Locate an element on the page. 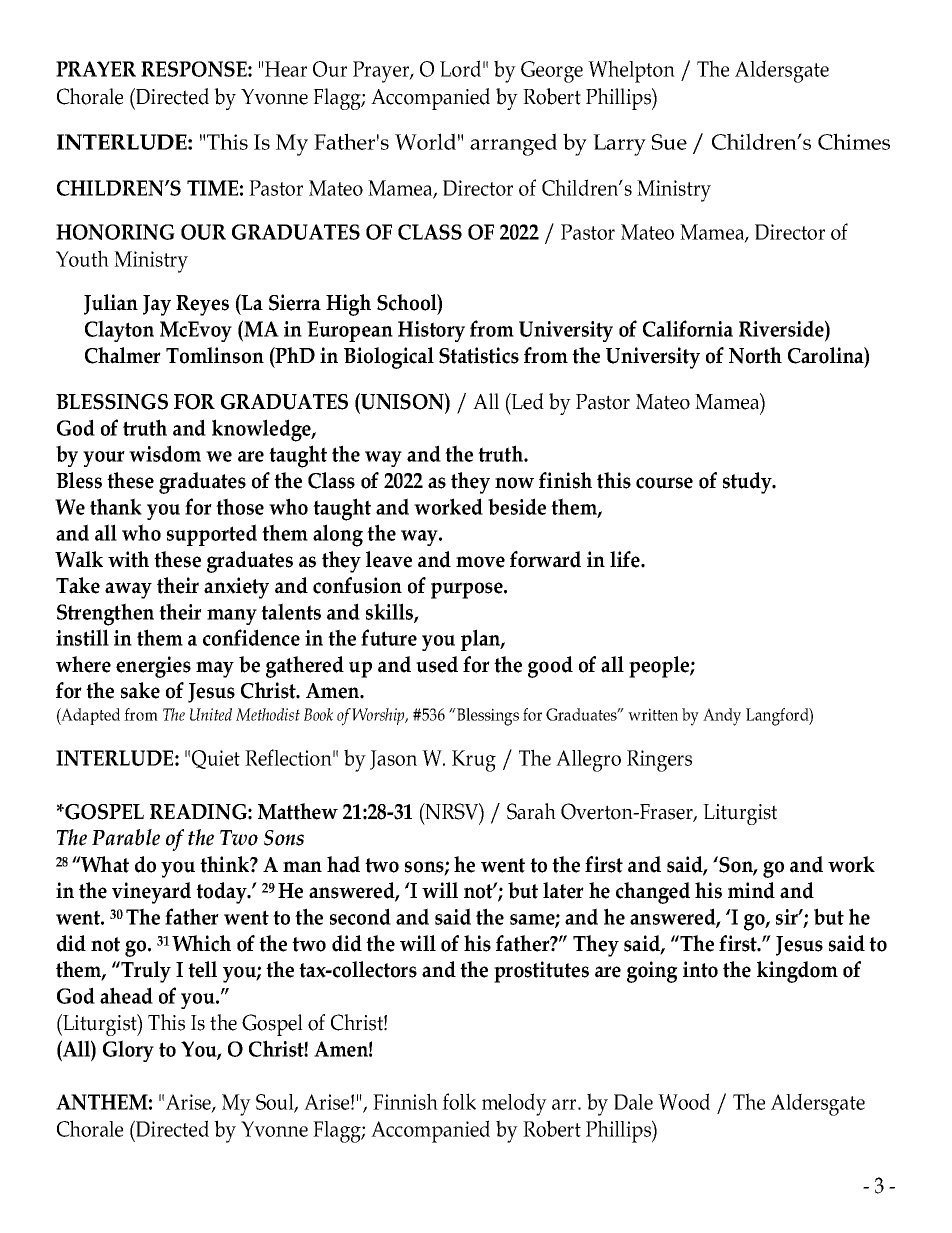 This document has width=952, height=1233. wisdom is located at coordinates (165, 453).
